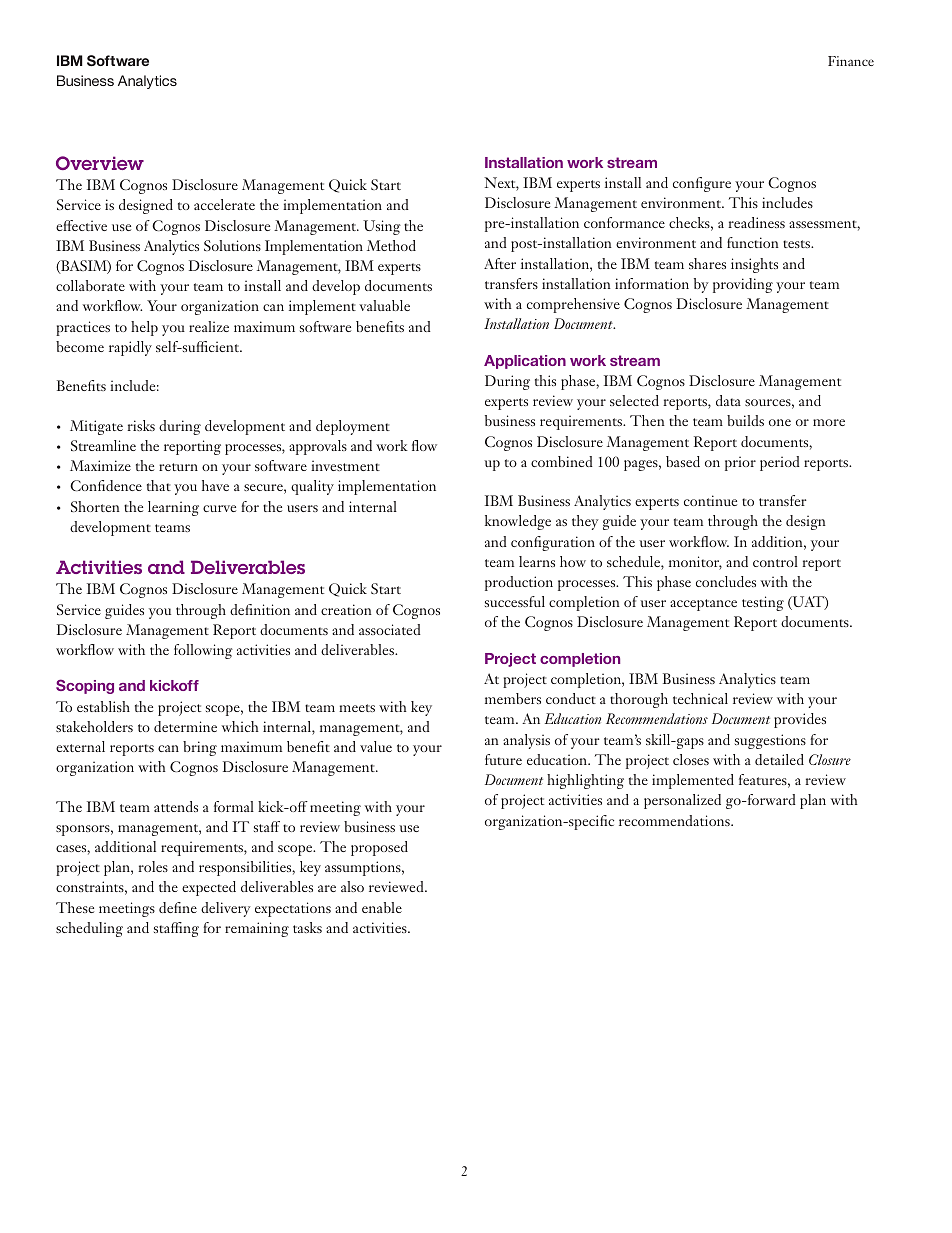 The width and height of the page is (952, 1233). What do you see at coordinates (159, 485) in the page?
I see `that` at bounding box center [159, 485].
